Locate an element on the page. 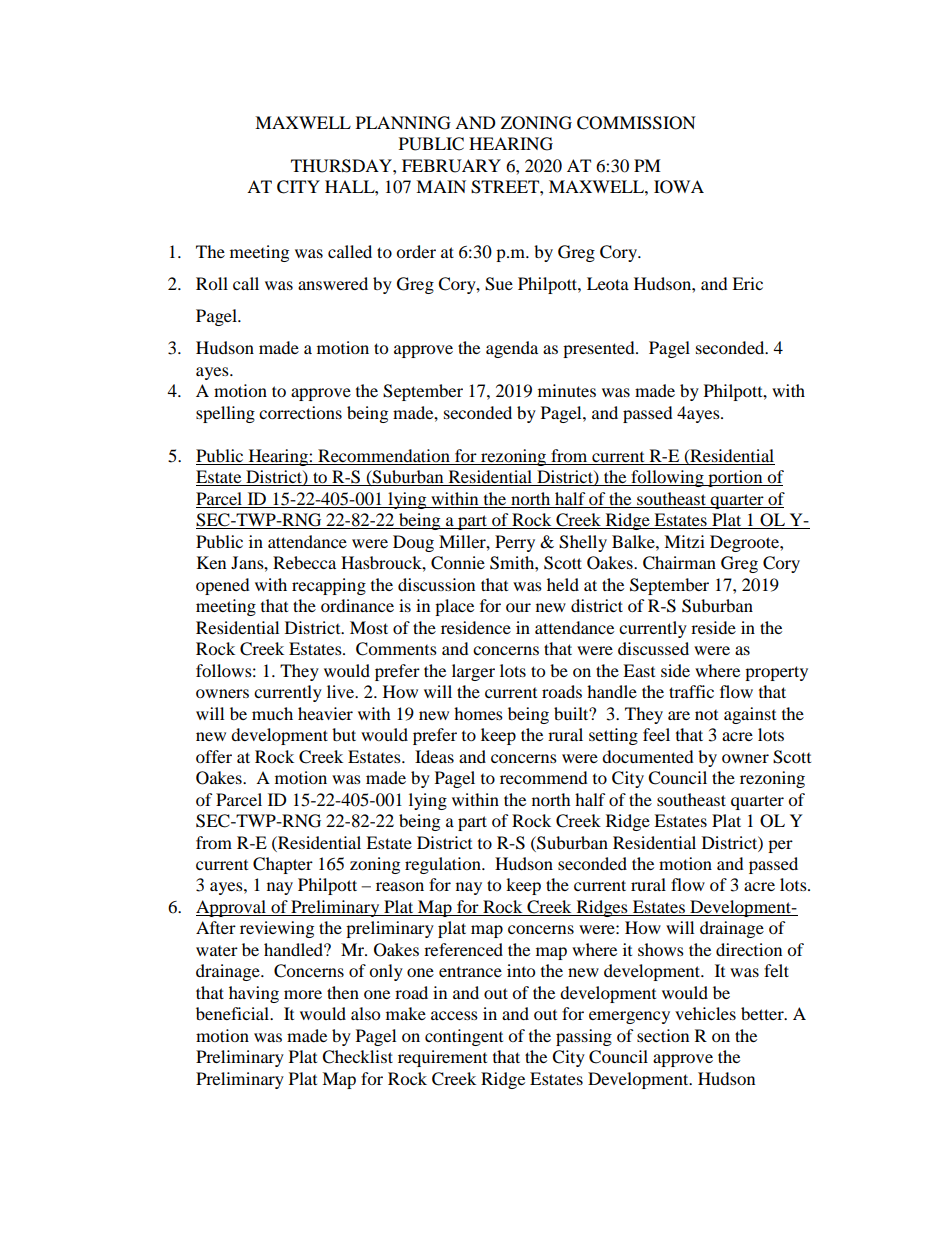 The image size is (952, 1233). corrections is located at coordinates (300, 412).
